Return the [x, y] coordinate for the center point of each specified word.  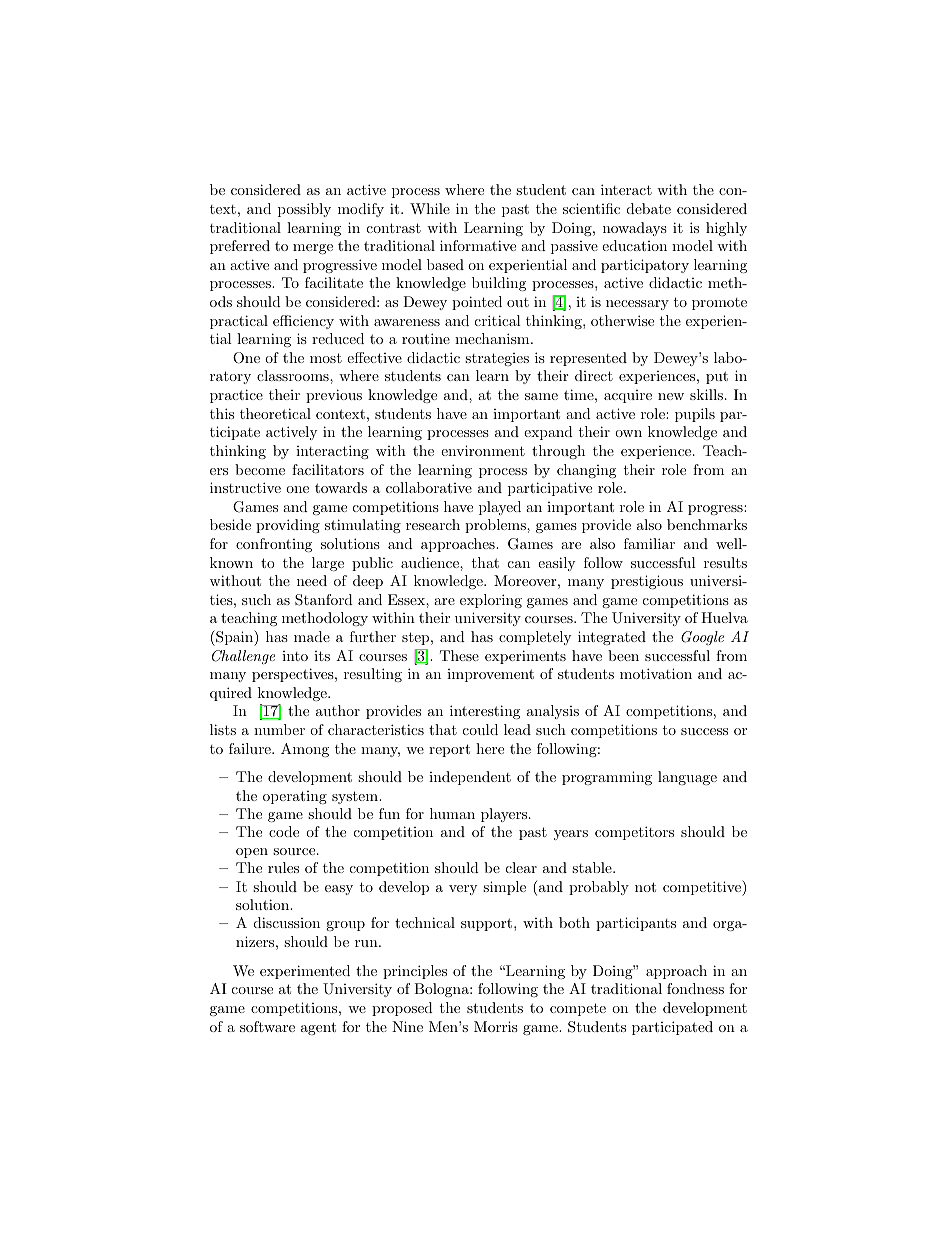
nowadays [635, 229]
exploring [491, 601]
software [267, 1026]
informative [478, 245]
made [312, 636]
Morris [496, 1026]
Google [702, 638]
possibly [304, 210]
